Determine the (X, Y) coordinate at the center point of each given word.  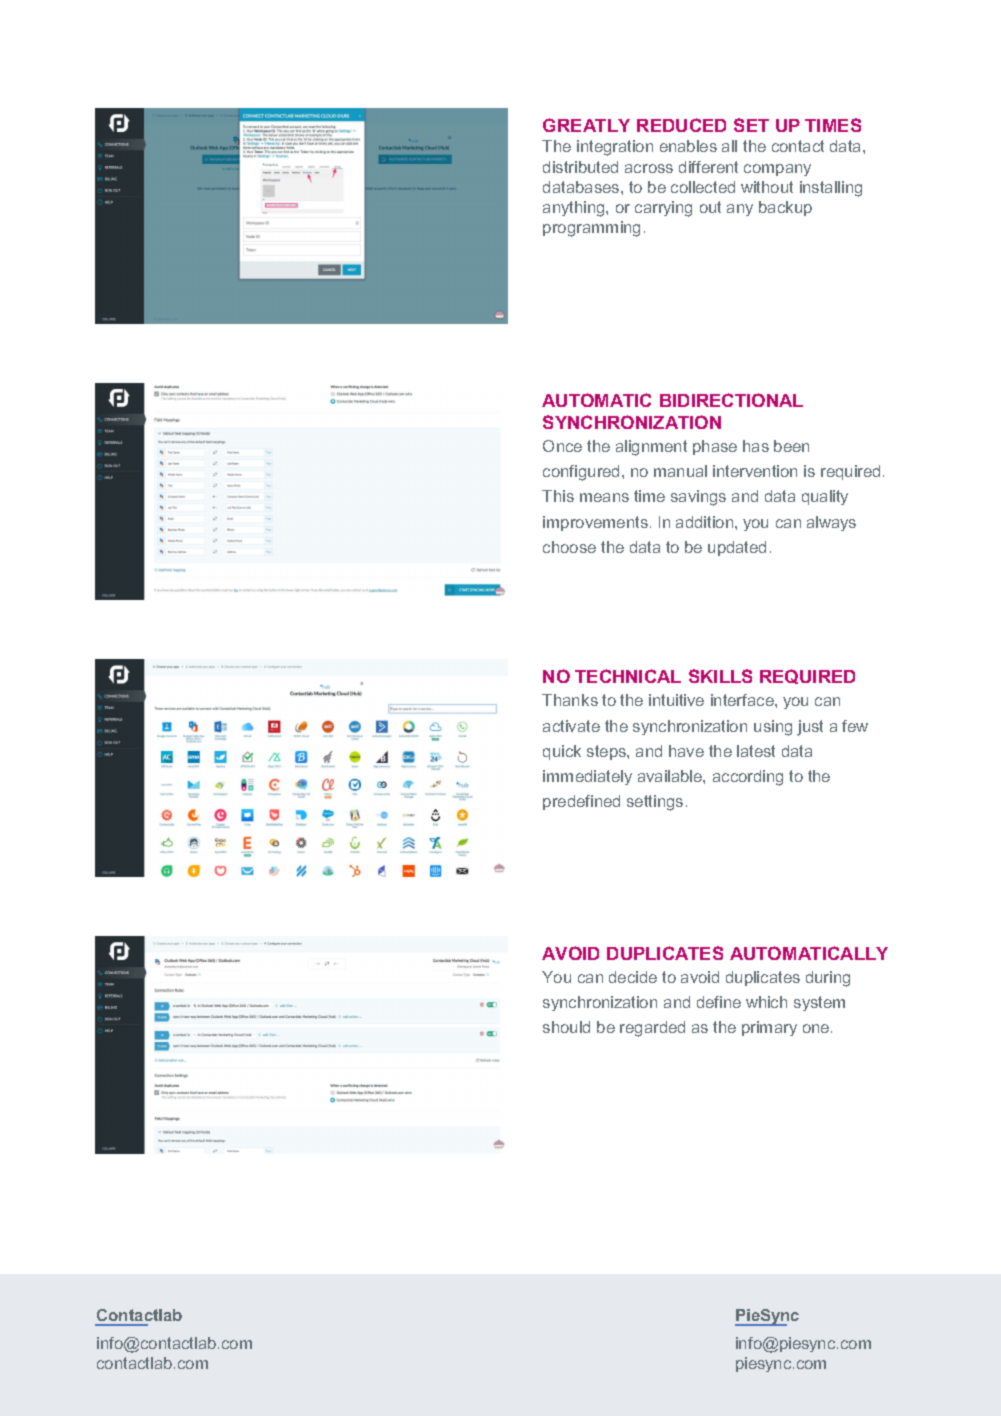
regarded (652, 1029)
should (566, 1027)
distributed (580, 167)
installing (831, 189)
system (819, 1003)
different (708, 167)
